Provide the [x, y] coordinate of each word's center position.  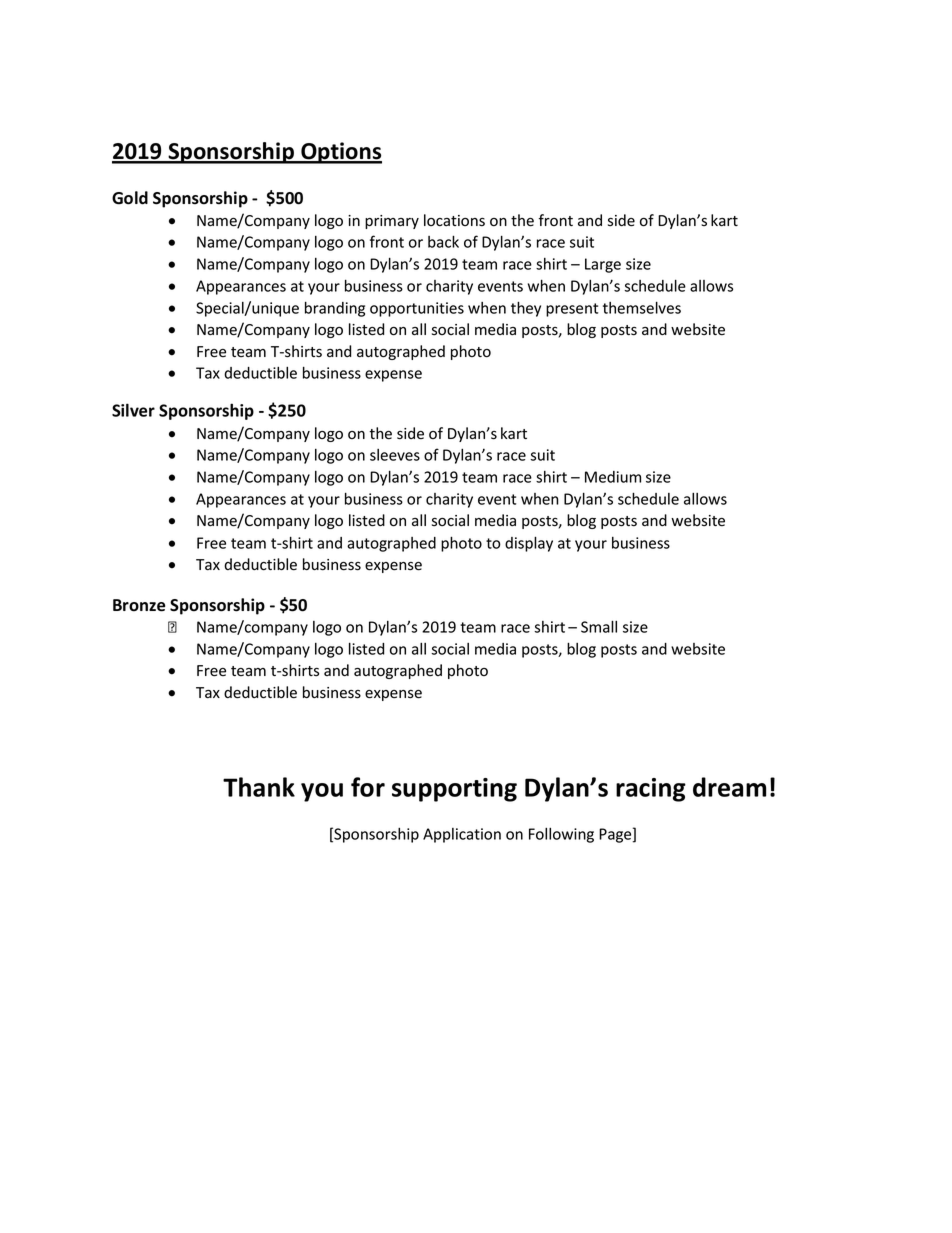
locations [454, 220]
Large [603, 265]
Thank [259, 787]
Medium [613, 477]
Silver [133, 410]
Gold [130, 198]
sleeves [395, 455]
